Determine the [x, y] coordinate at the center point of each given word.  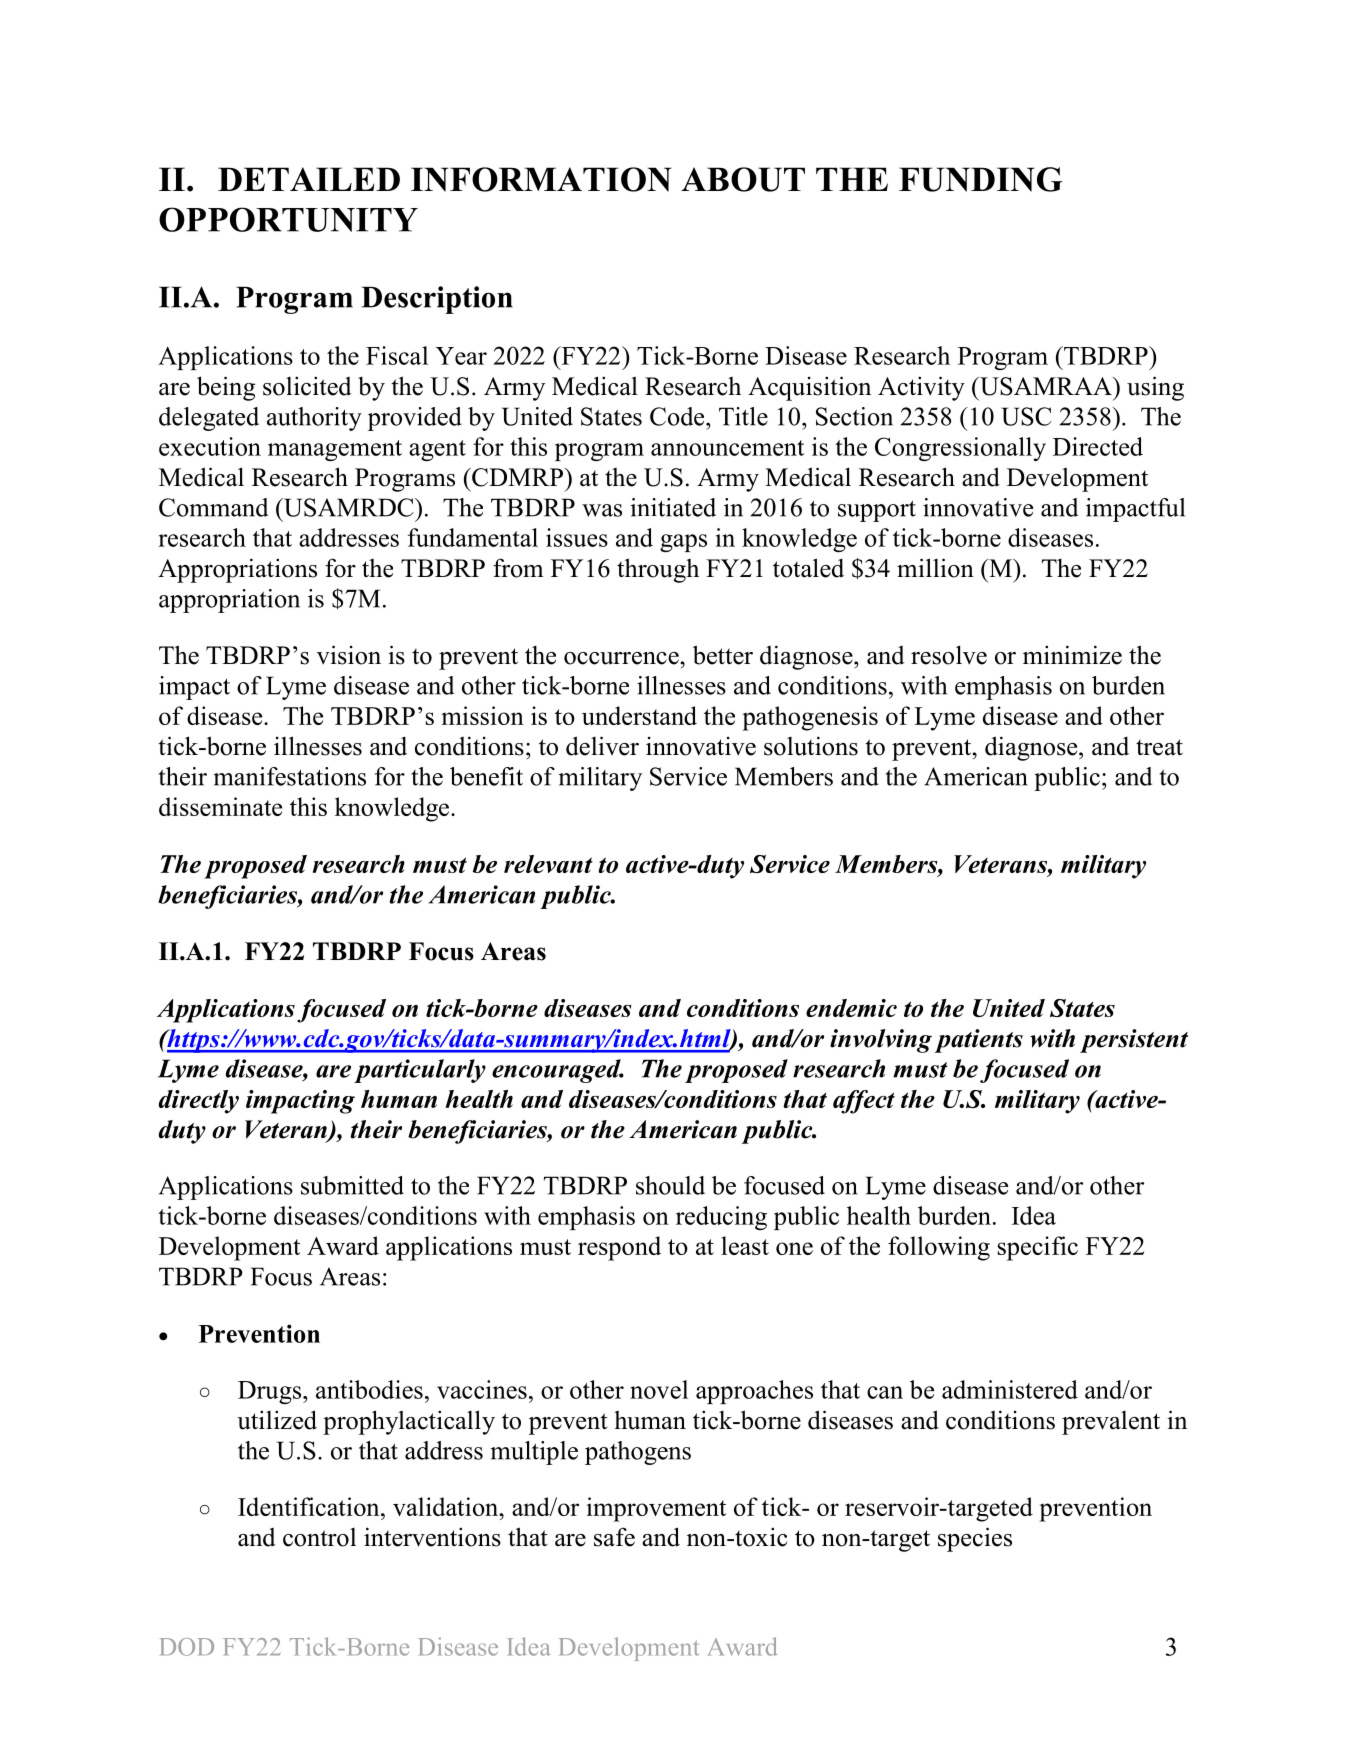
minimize [1072, 655]
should [670, 1185]
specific [1038, 1248]
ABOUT [743, 179]
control [319, 1537]
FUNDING [981, 179]
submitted [352, 1185]
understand [639, 715]
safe [614, 1537]
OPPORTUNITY [288, 219]
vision [349, 655]
